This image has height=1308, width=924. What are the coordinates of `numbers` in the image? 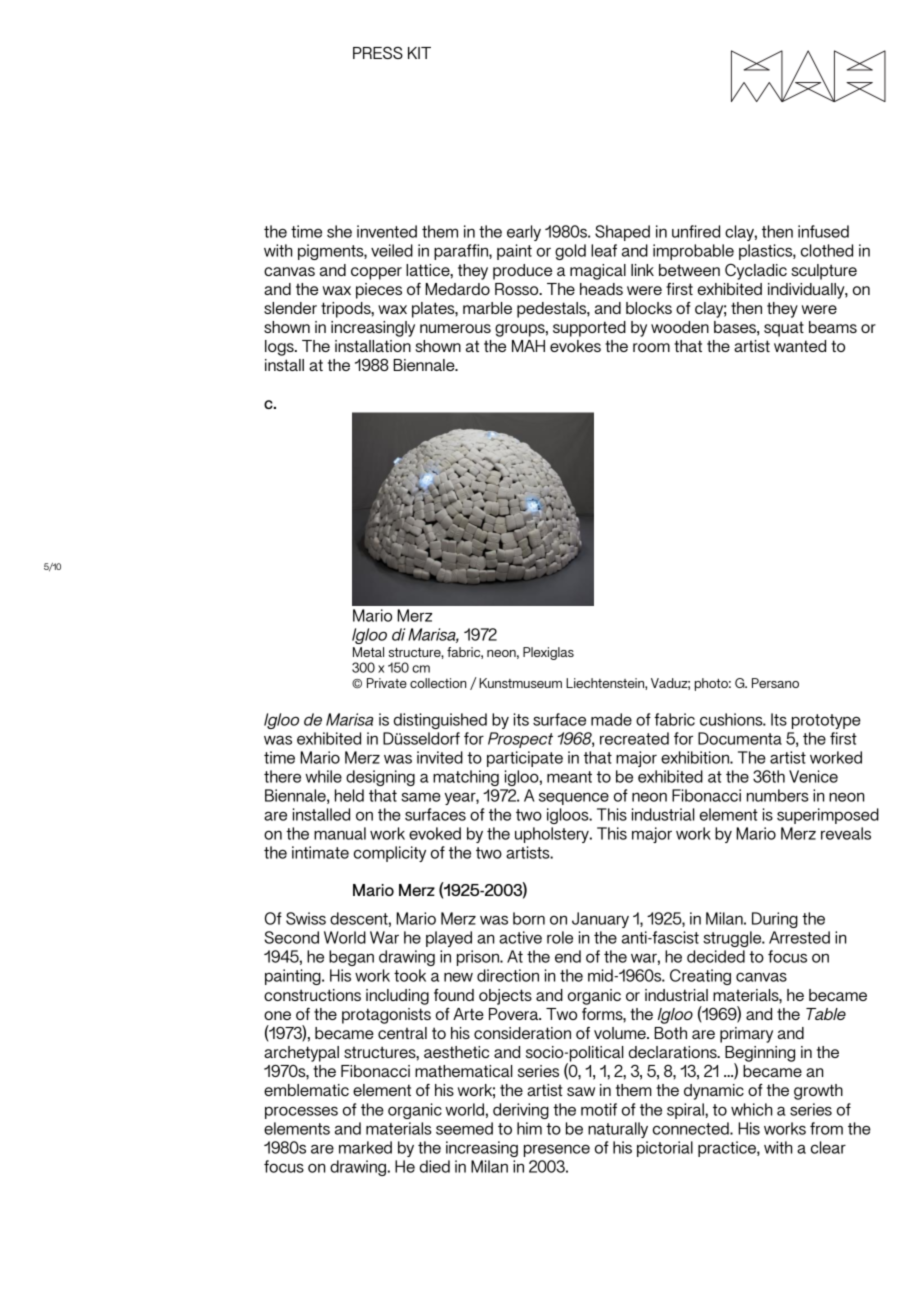 It's located at (778, 795).
